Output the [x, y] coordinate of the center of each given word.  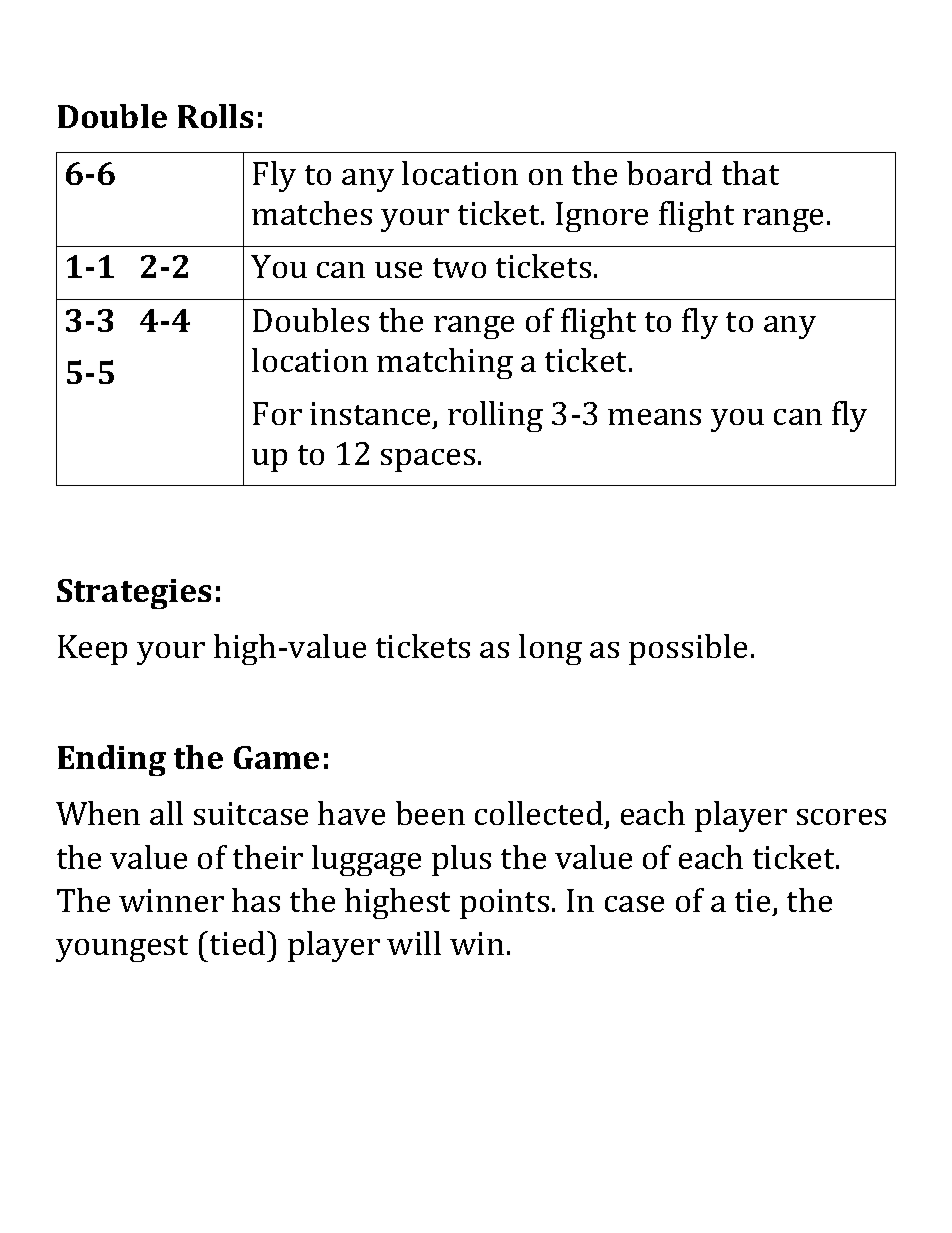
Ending [112, 760]
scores [841, 817]
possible [688, 649]
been [430, 813]
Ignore [602, 217]
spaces [428, 460]
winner [171, 900]
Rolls [215, 116]
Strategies [134, 594]
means [654, 417]
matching [445, 363]
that [750, 173]
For [277, 413]
